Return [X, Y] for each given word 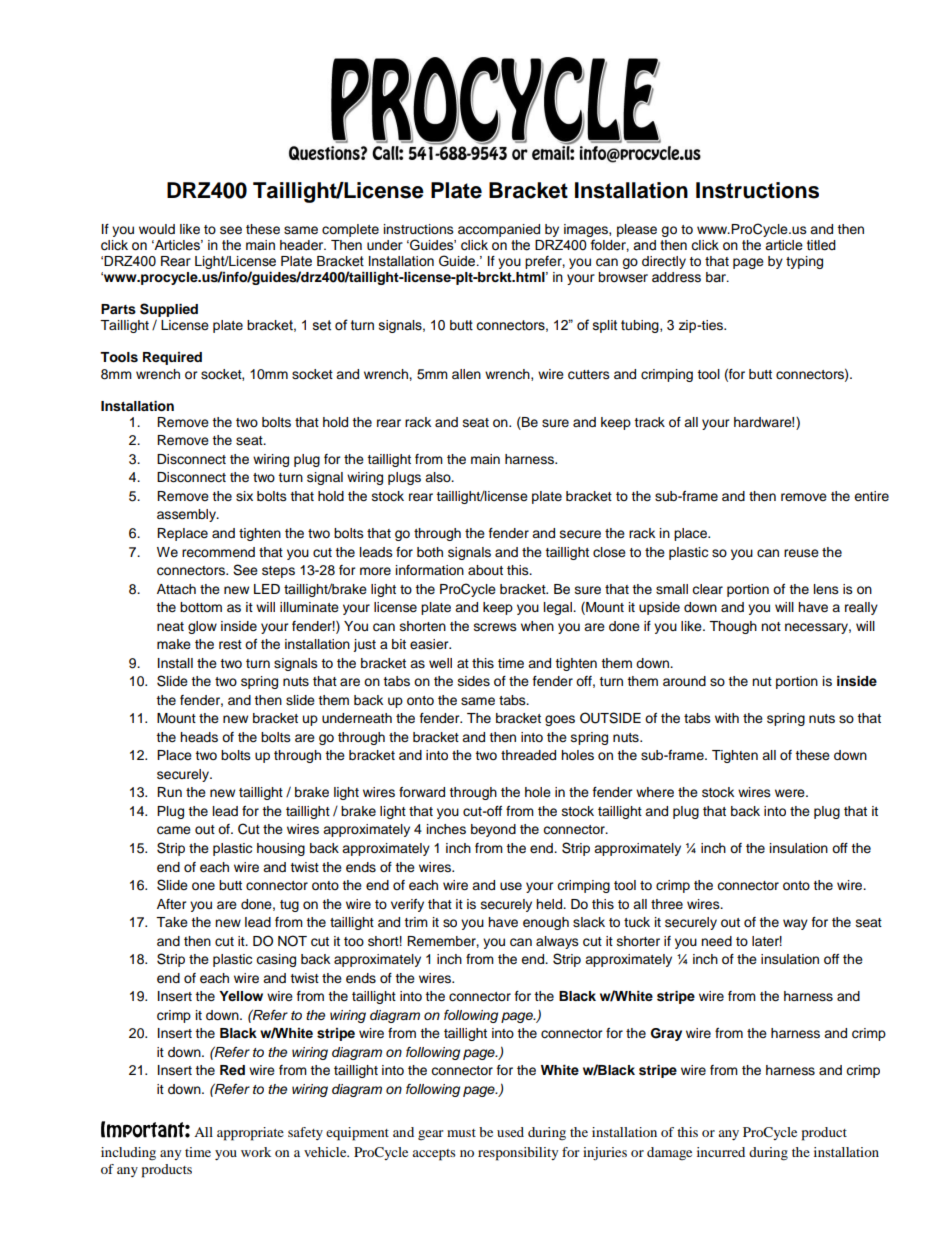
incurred [721, 1152]
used [510, 1132]
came [174, 830]
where [655, 792]
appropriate [250, 1134]
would [157, 229]
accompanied [499, 230]
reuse [801, 553]
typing [804, 262]
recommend [218, 552]
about [485, 570]
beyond [493, 830]
